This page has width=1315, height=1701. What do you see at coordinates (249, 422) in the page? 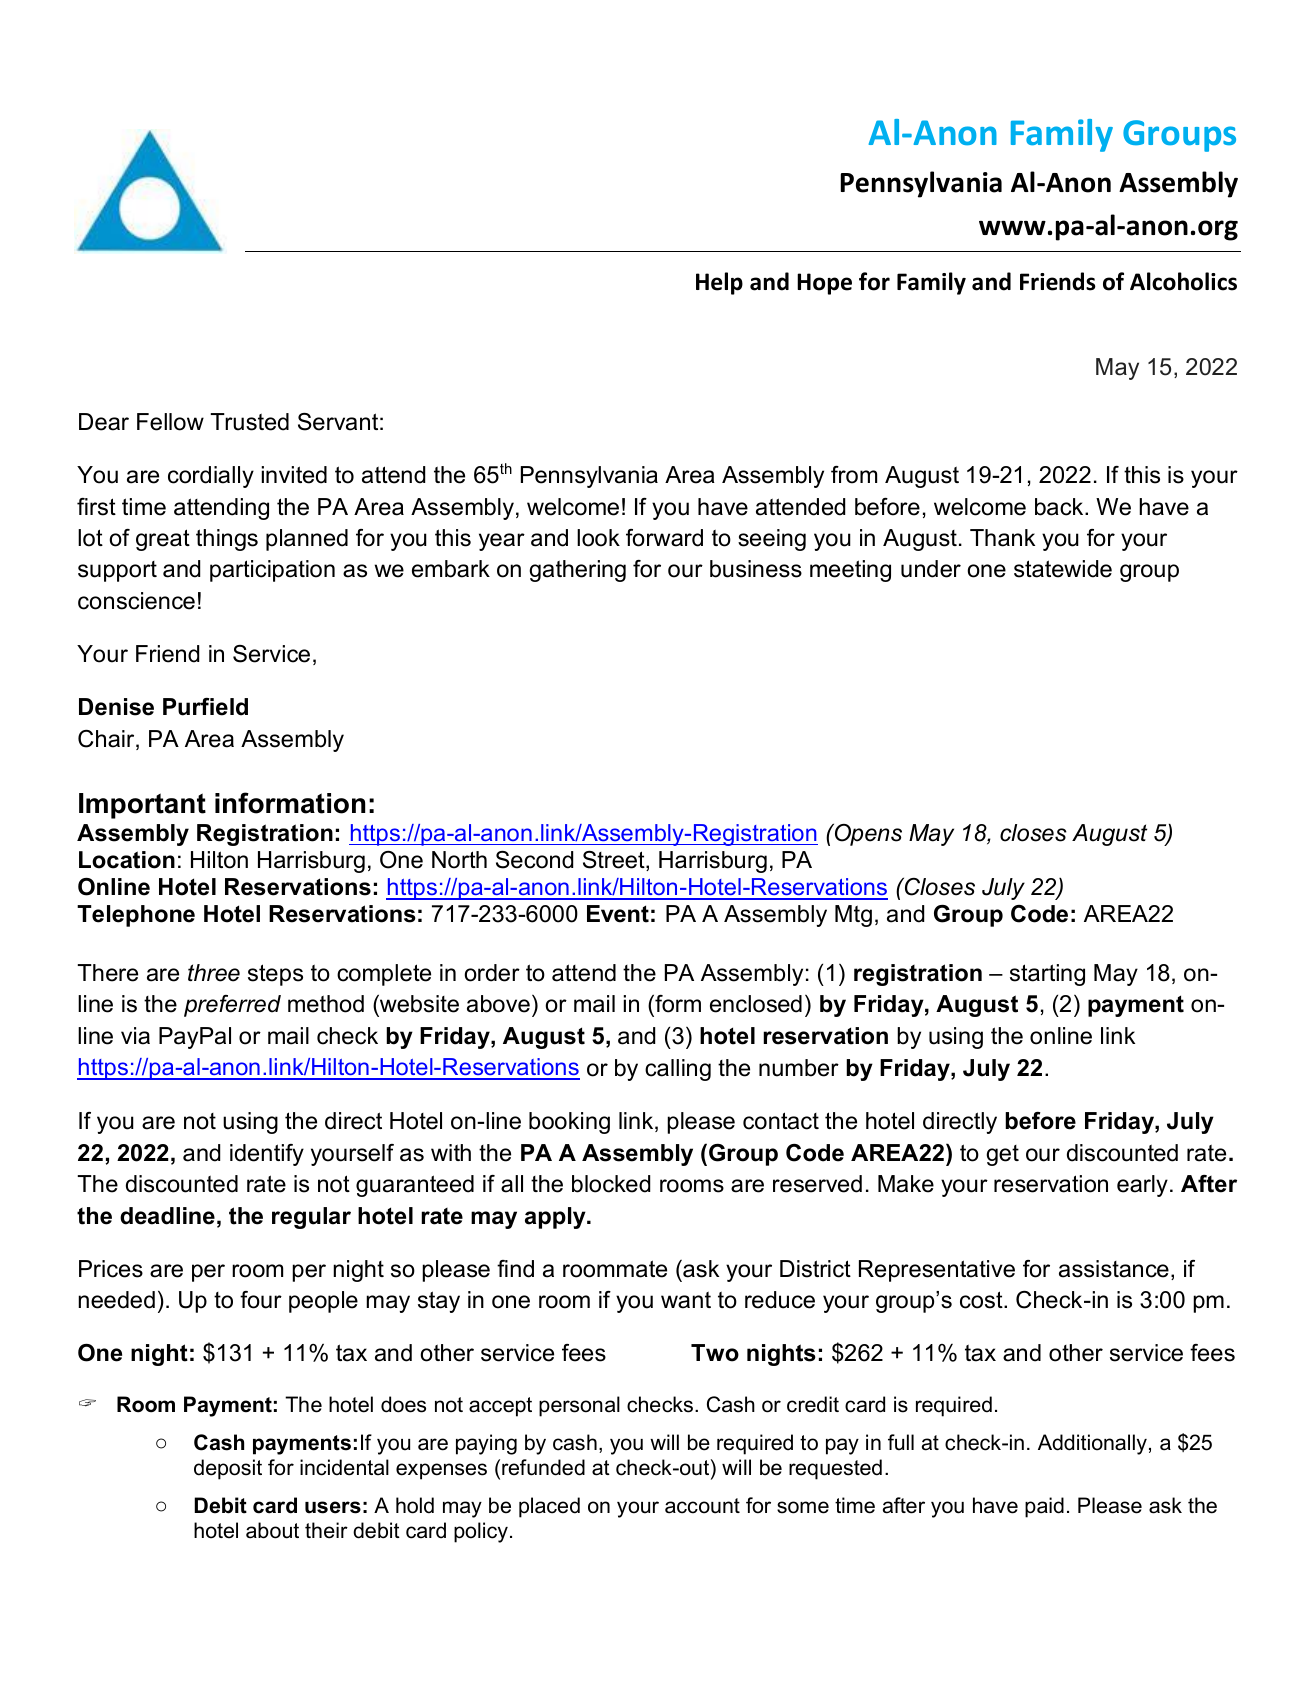
I see `Trusted` at bounding box center [249, 422].
